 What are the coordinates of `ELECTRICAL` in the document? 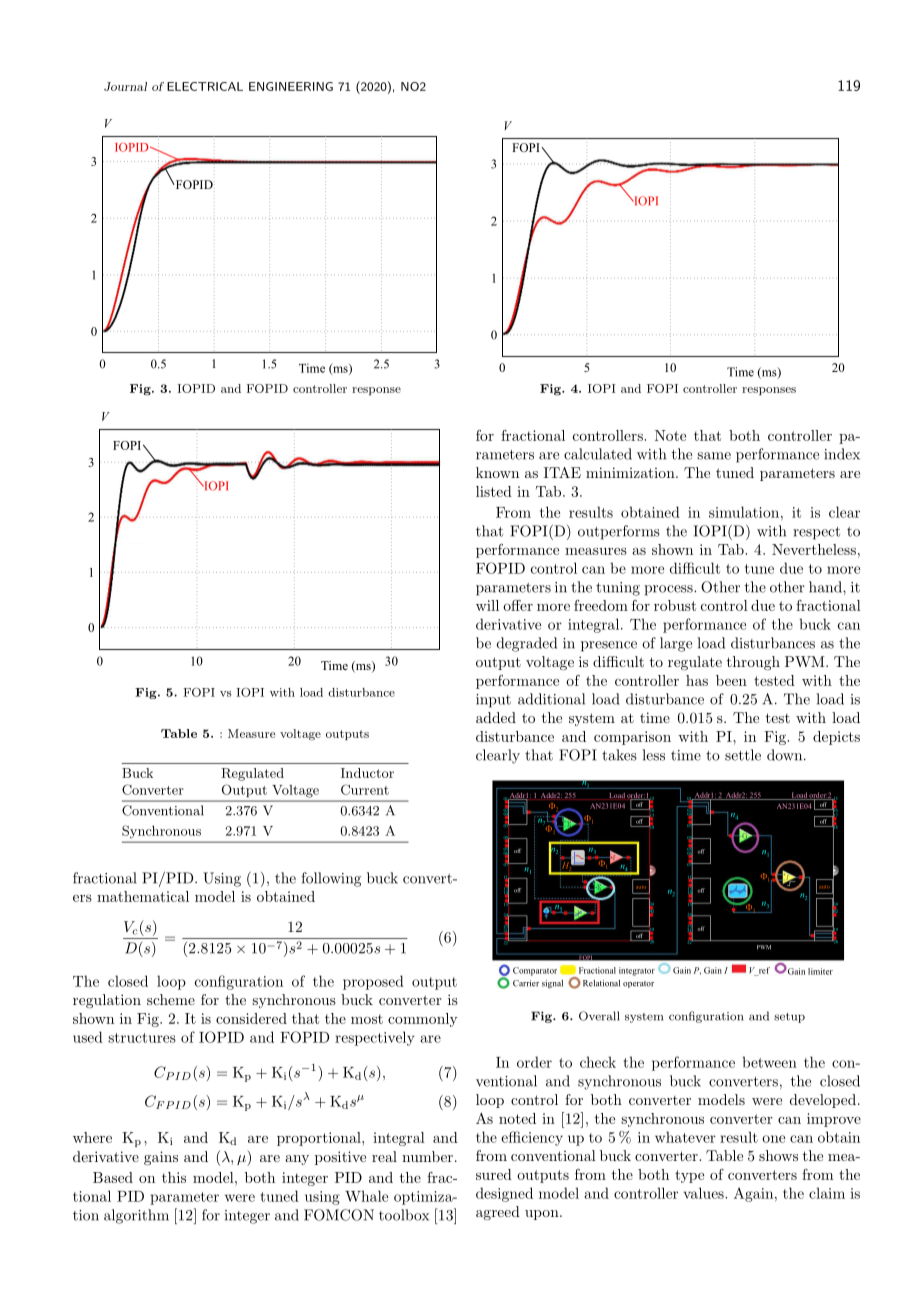 It's located at (205, 86).
